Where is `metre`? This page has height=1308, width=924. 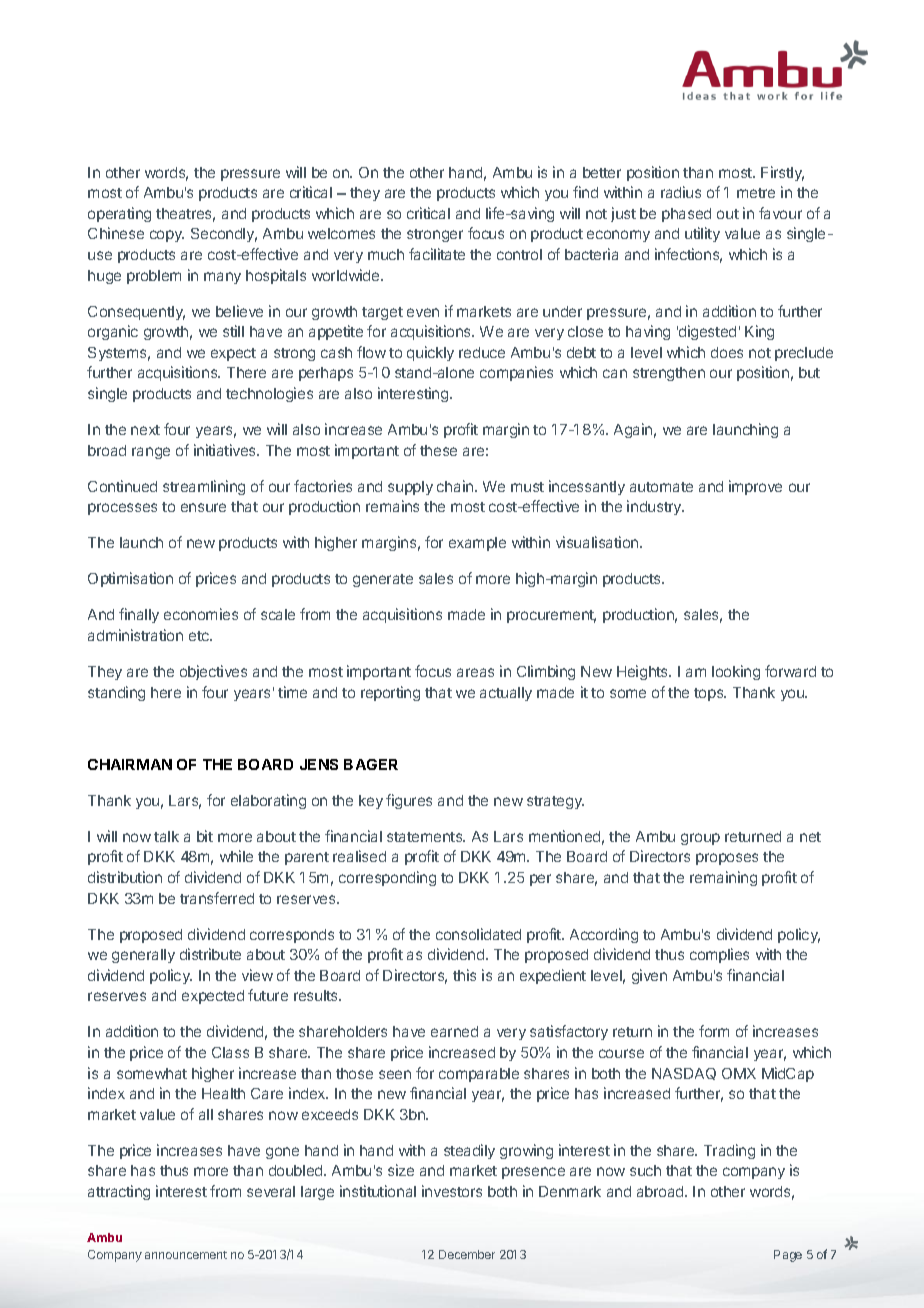 metre is located at coordinates (756, 193).
